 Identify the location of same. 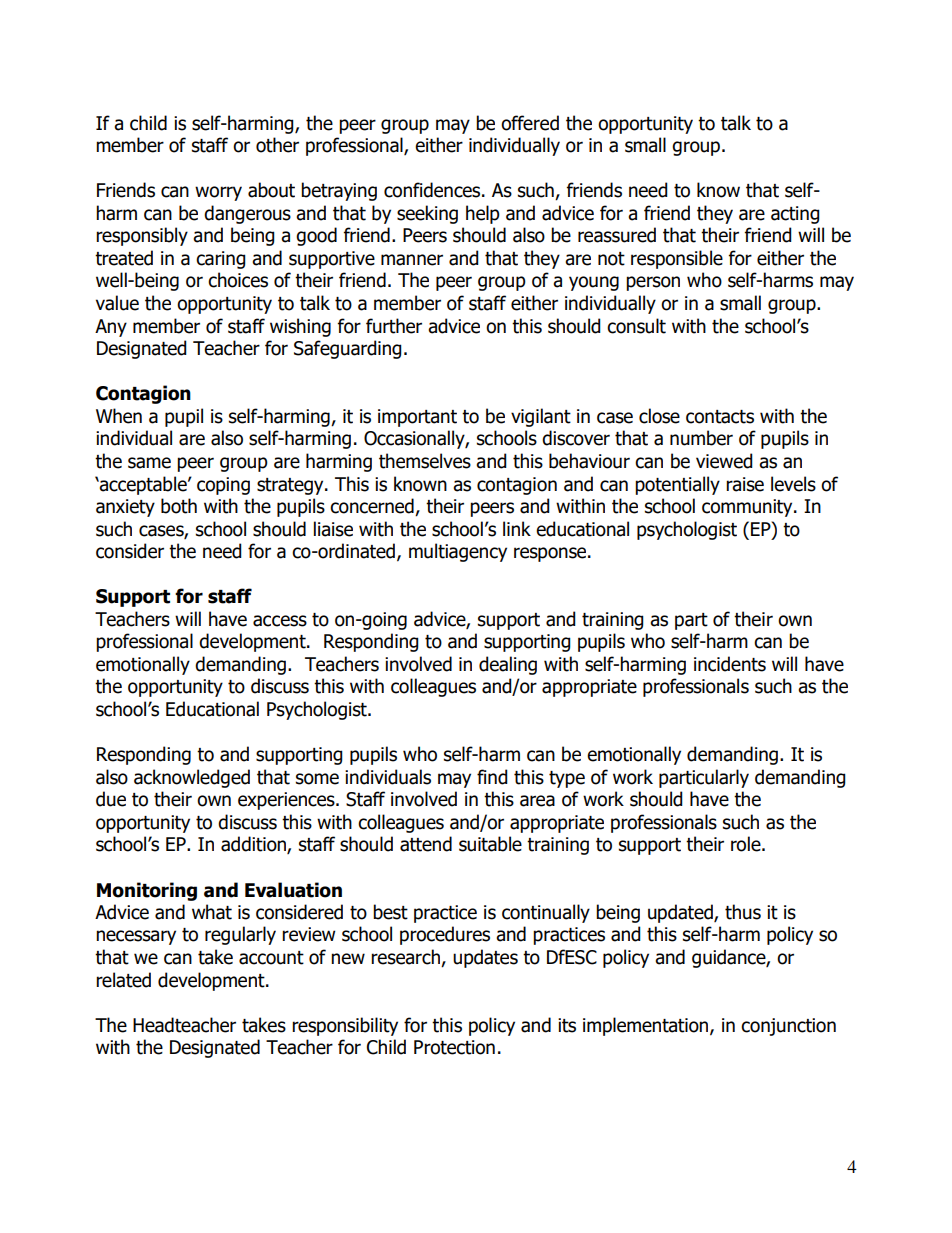
(149, 463).
